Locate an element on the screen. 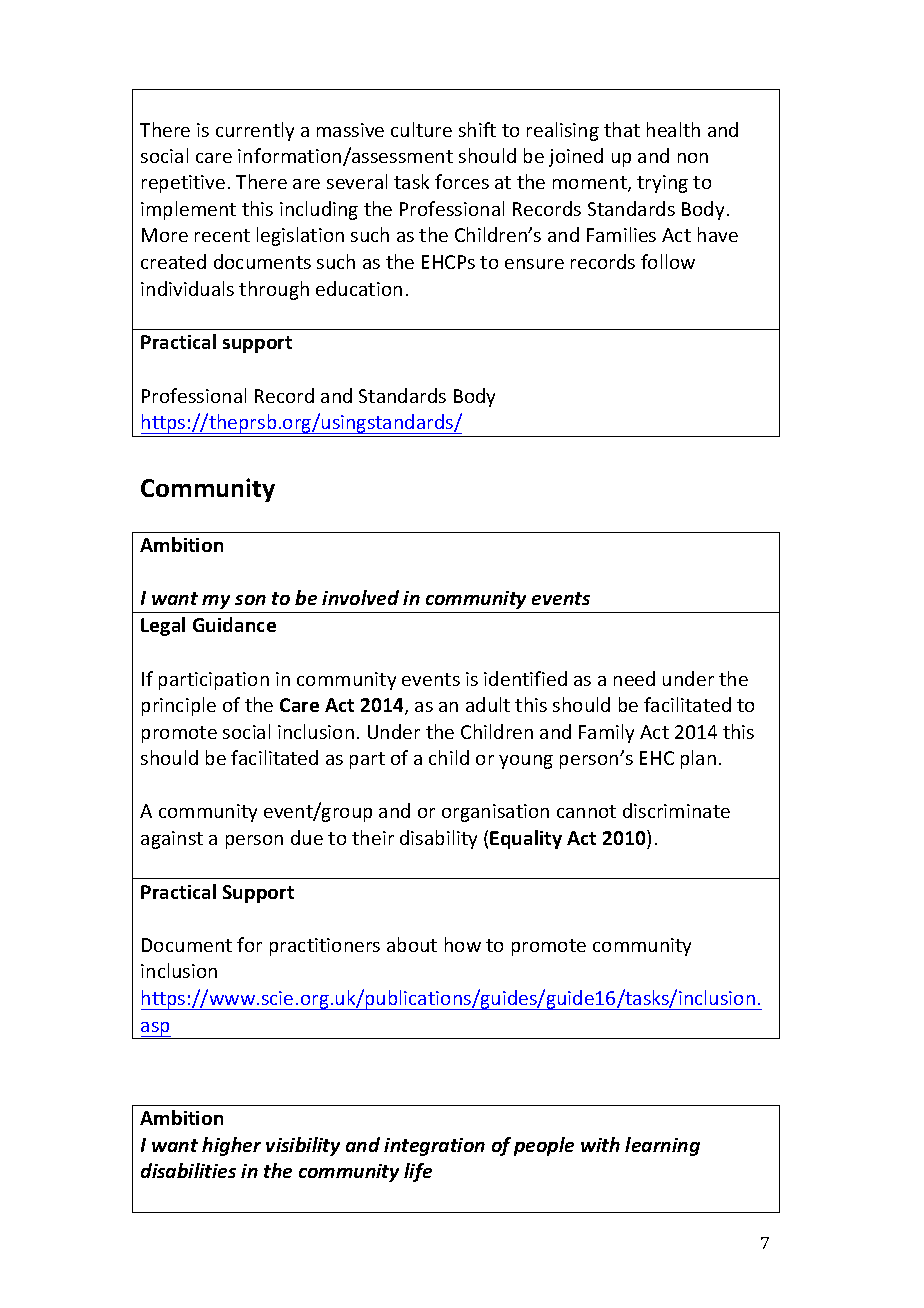  discriminate is located at coordinates (676, 810).
